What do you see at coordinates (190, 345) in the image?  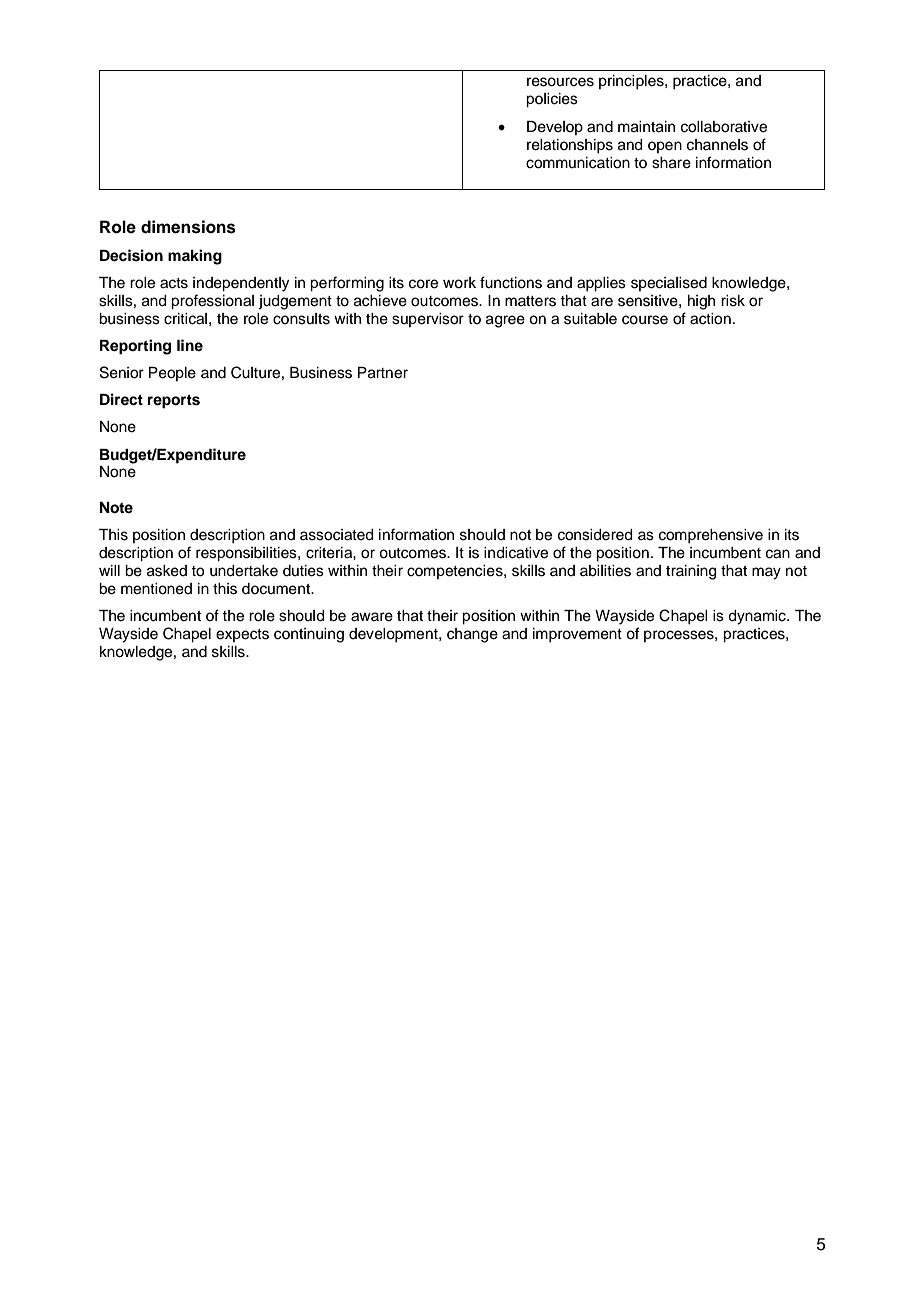 I see `line` at bounding box center [190, 345].
